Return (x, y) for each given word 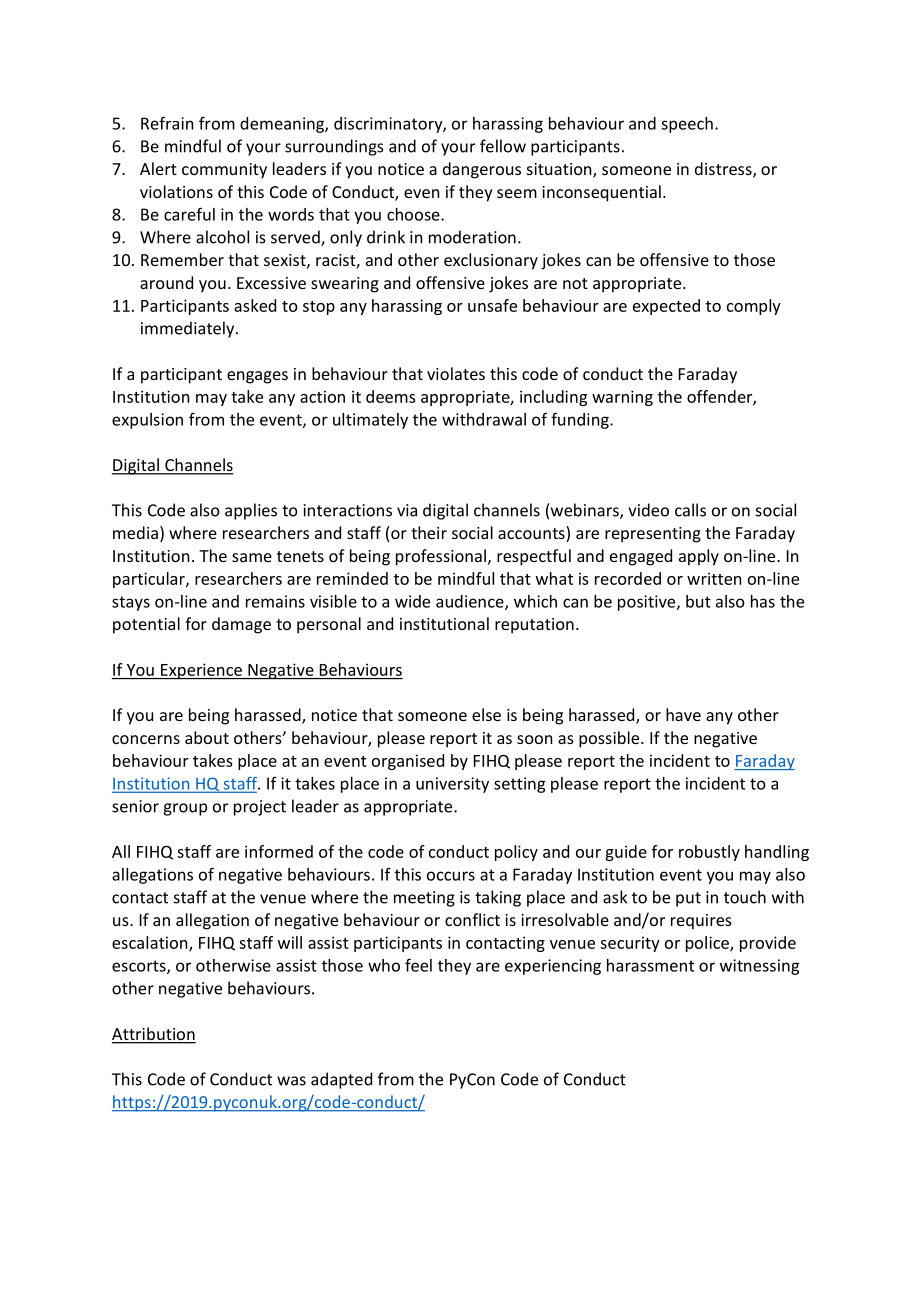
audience (471, 602)
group (185, 809)
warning (622, 398)
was (291, 1081)
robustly (709, 853)
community (224, 171)
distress (724, 170)
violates (456, 373)
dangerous (482, 170)
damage (241, 625)
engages (257, 377)
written (714, 578)
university (452, 785)
